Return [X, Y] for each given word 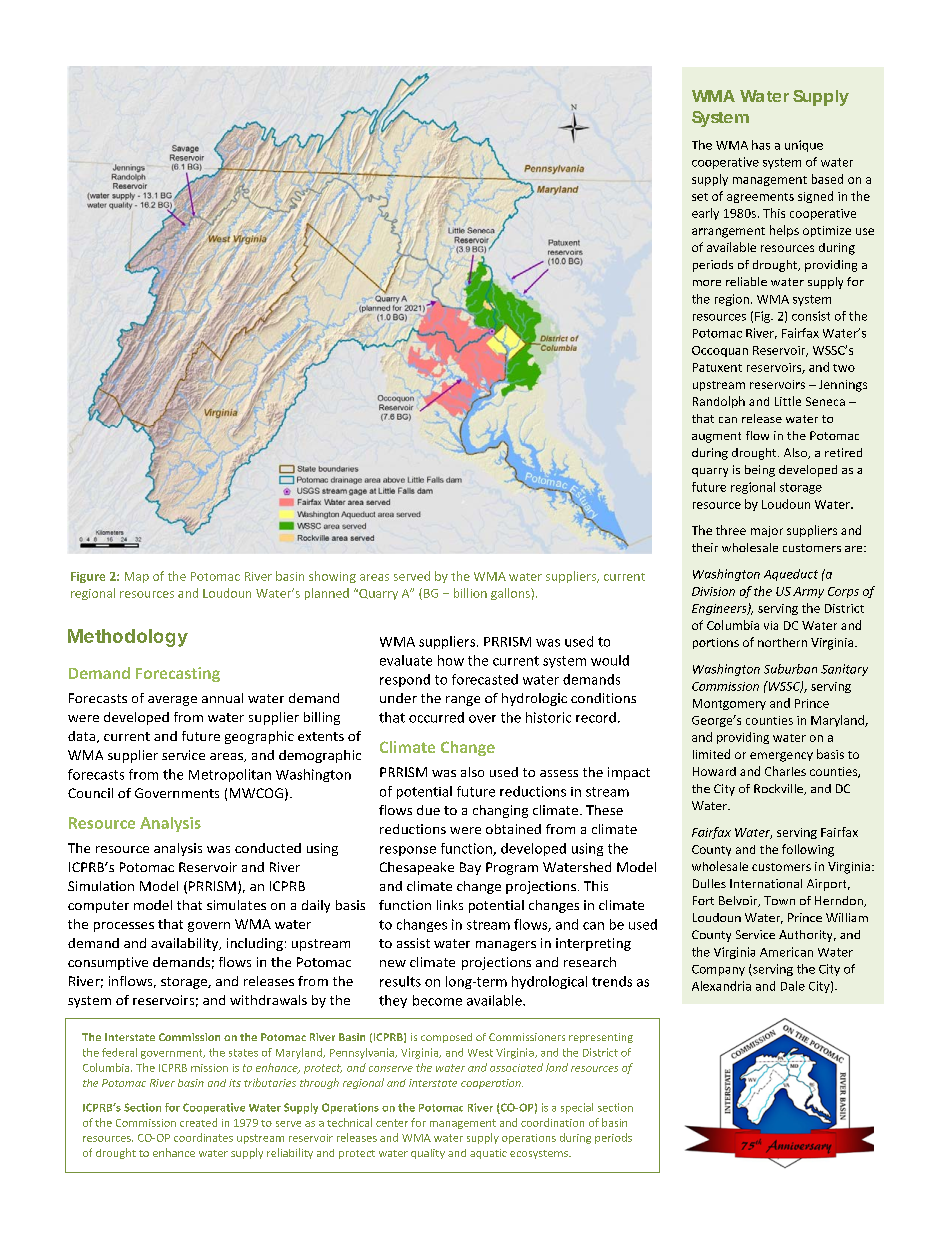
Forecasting [178, 674]
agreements [760, 198]
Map [137, 577]
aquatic [488, 1154]
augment [716, 437]
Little [788, 401]
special [577, 1108]
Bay [470, 868]
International [766, 883]
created [198, 1122]
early [705, 214]
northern [782, 642]
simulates [236, 905]
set [700, 197]
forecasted [485, 679]
